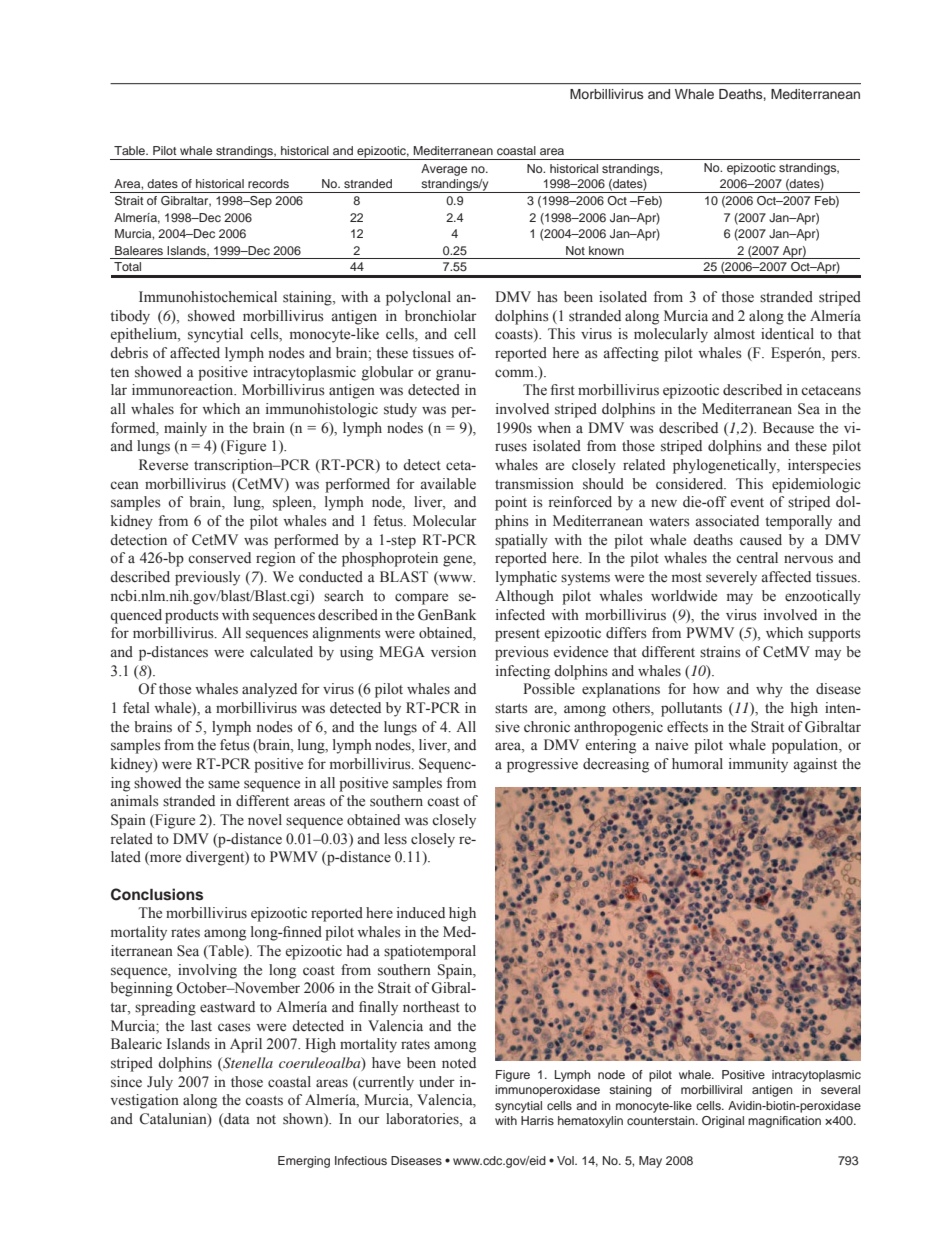 This screenshot has height=1233, width=952. I want to click on Harris, so click(537, 1120).
